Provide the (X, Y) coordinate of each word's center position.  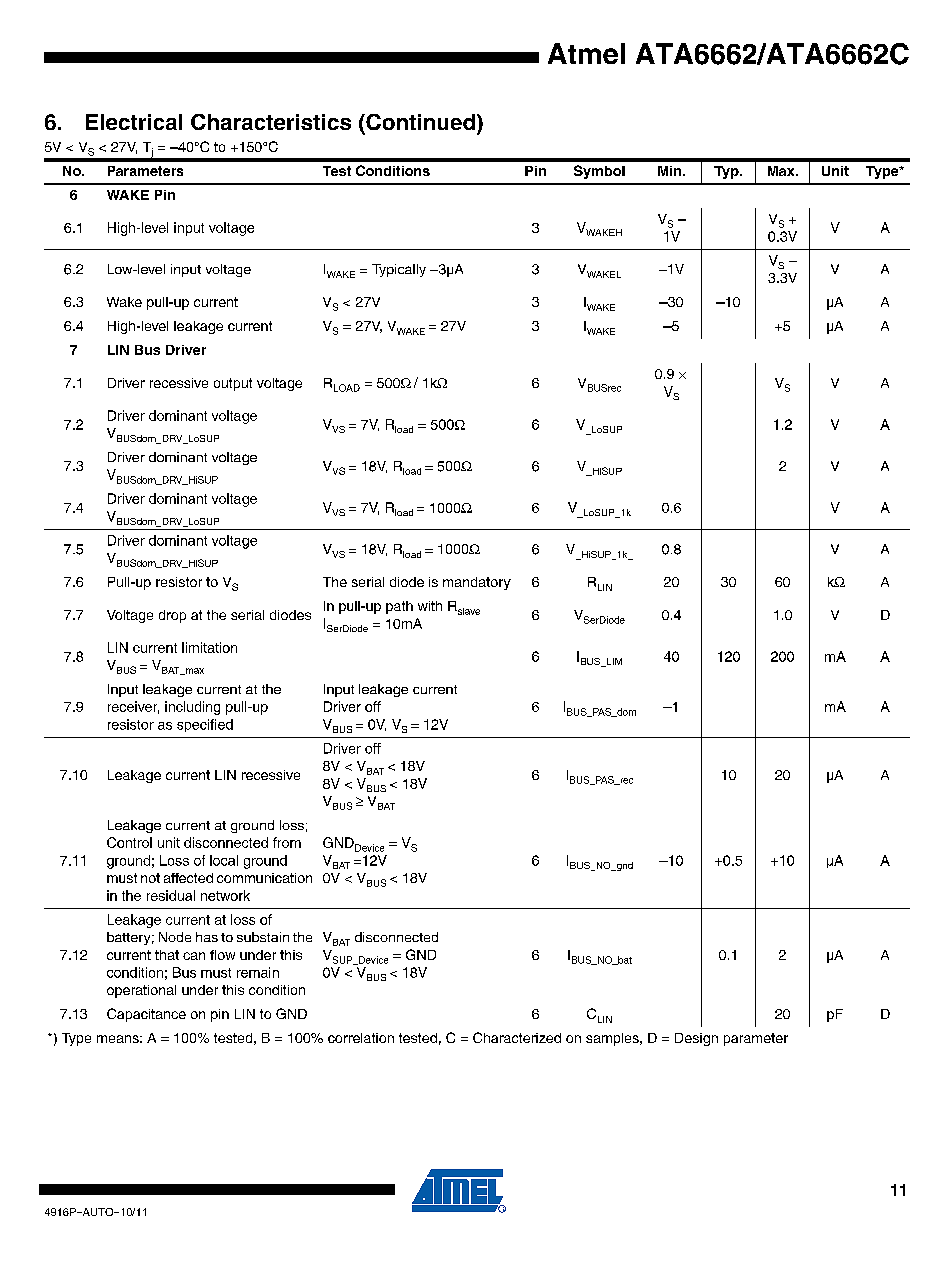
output (233, 384)
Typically (399, 270)
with (430, 606)
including (192, 708)
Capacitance (146, 1015)
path (399, 607)
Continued (419, 122)
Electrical (134, 122)
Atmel (586, 53)
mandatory (477, 583)
